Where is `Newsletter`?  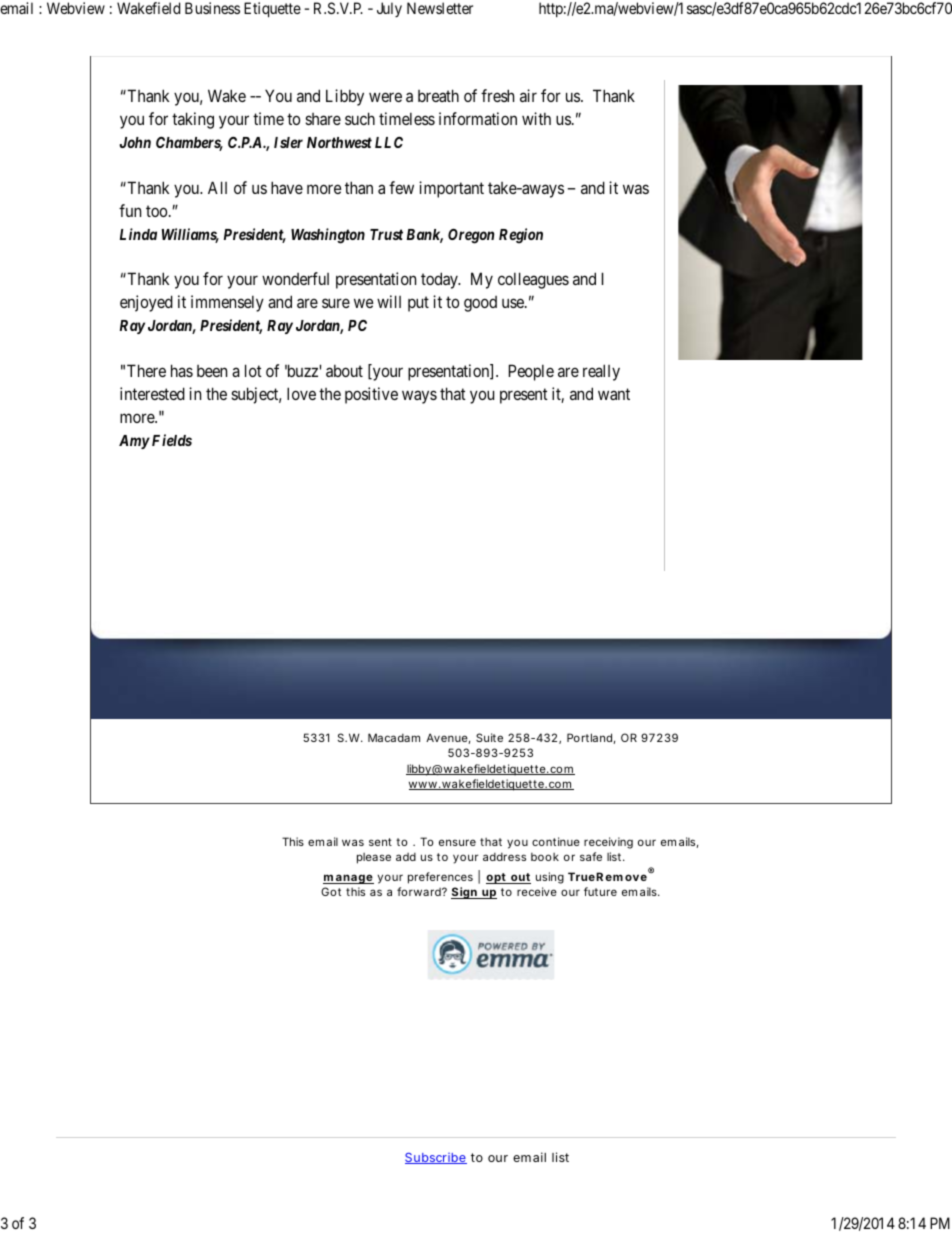 Newsletter is located at coordinates (440, 8).
